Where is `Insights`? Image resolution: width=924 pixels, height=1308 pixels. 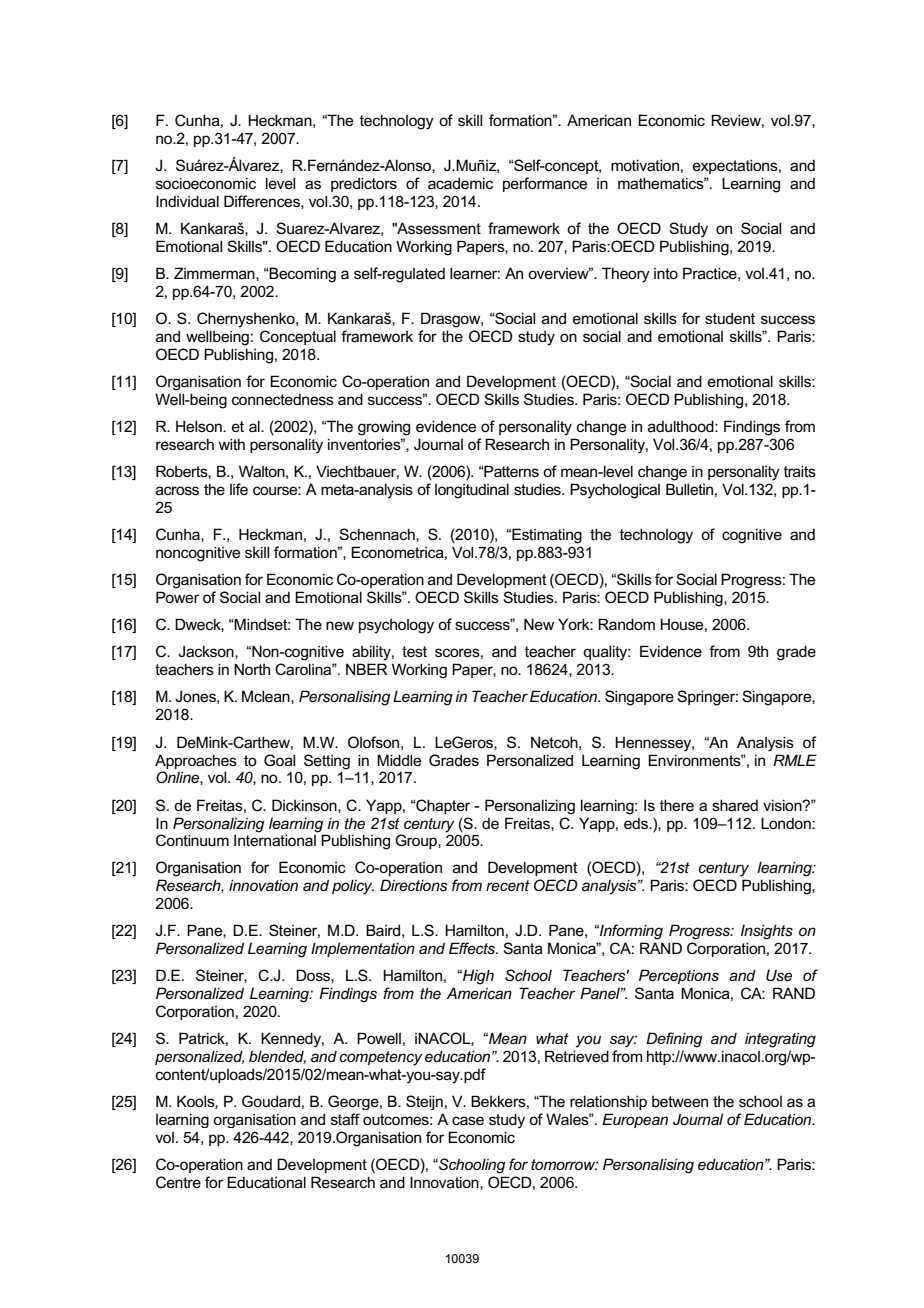 Insights is located at coordinates (767, 932).
